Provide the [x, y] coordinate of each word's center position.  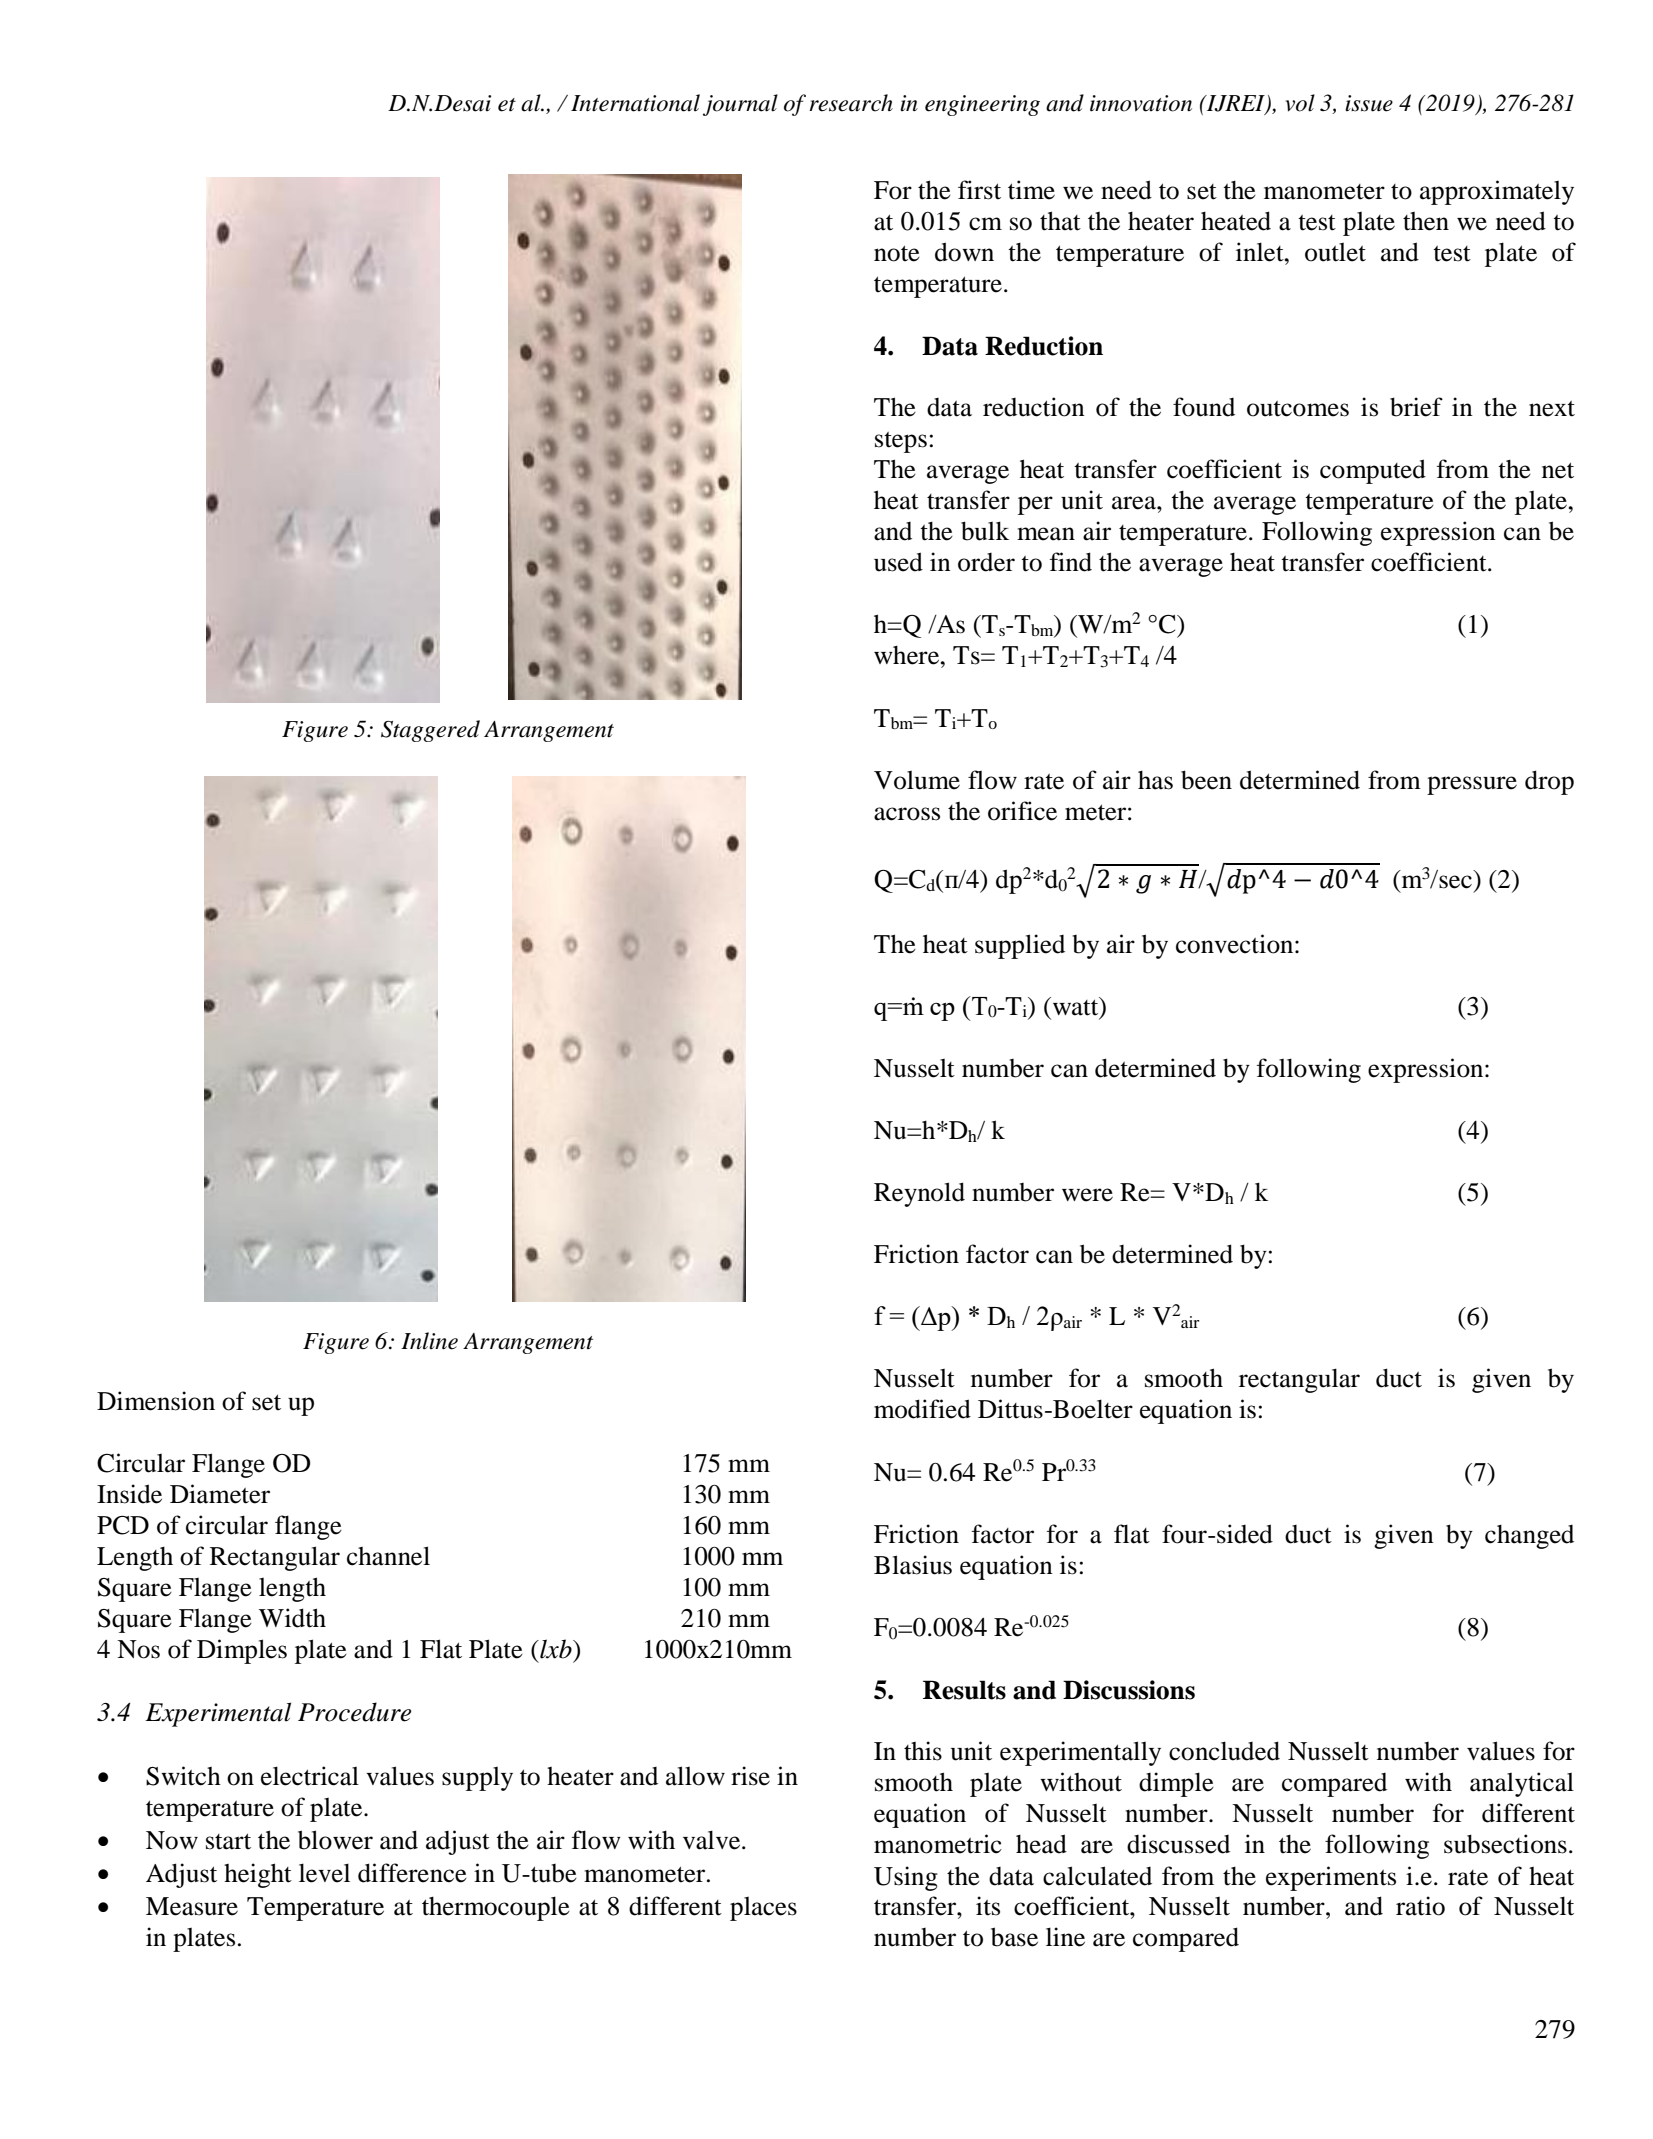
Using [906, 1878]
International [635, 103]
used [898, 562]
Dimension [156, 1401]
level [324, 1873]
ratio [1420, 1906]
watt [1077, 1007]
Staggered [430, 731]
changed [1529, 1537]
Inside [129, 1494]
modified [922, 1409]
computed [1373, 471]
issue [1369, 103]
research [851, 103]
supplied [1020, 946]
